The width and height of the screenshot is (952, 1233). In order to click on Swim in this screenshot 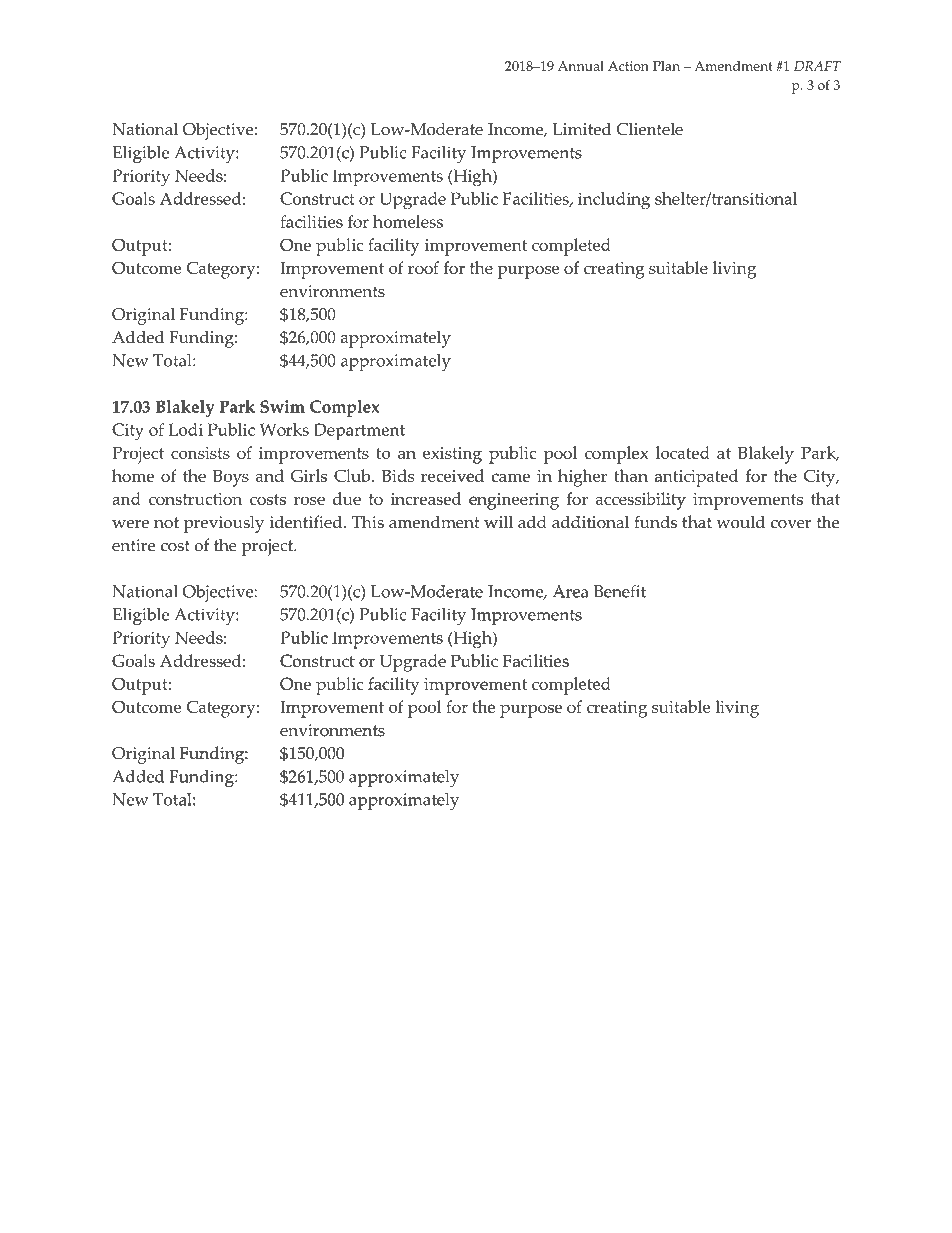, I will do `click(282, 406)`.
